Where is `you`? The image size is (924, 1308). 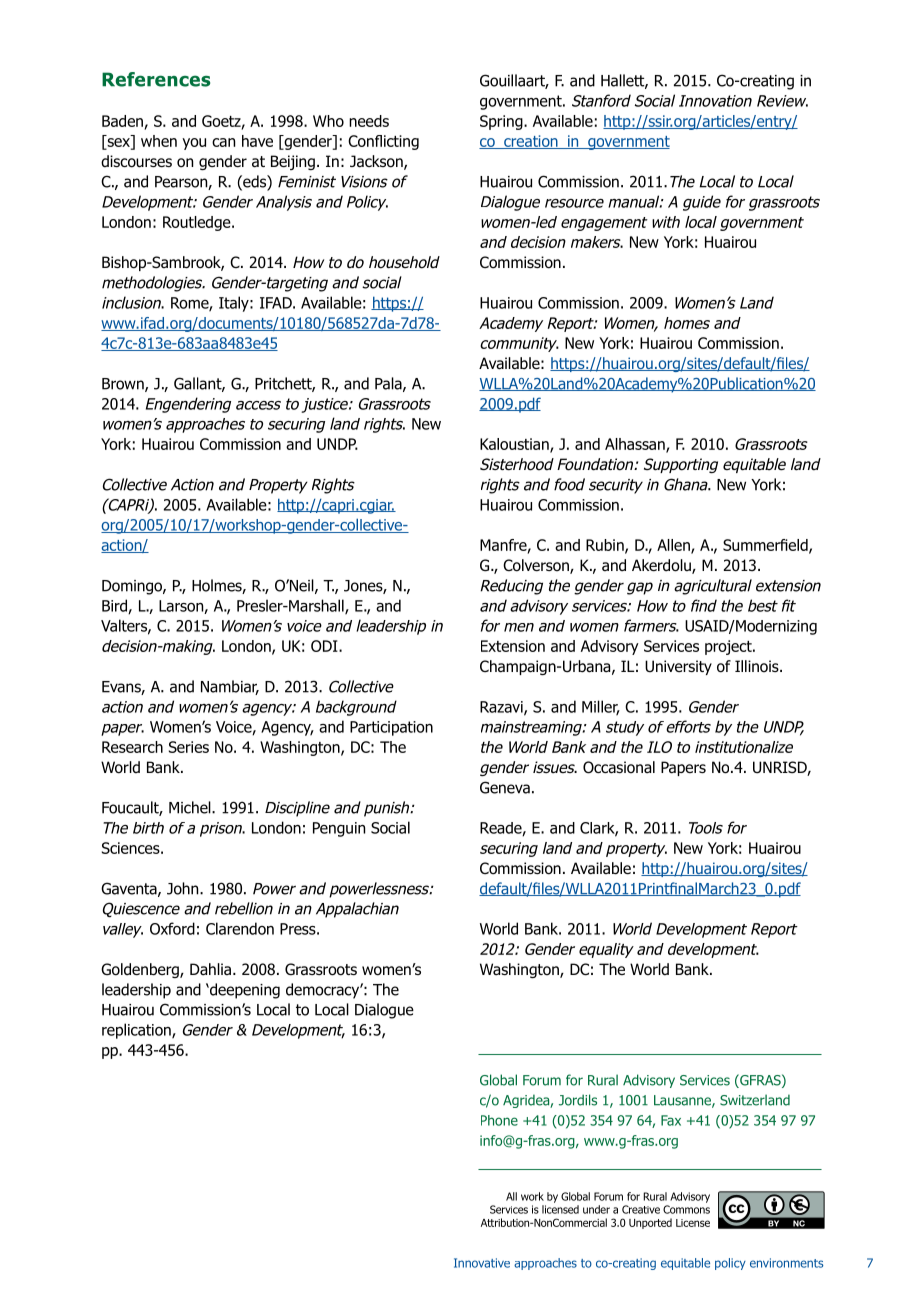 you is located at coordinates (194, 144).
